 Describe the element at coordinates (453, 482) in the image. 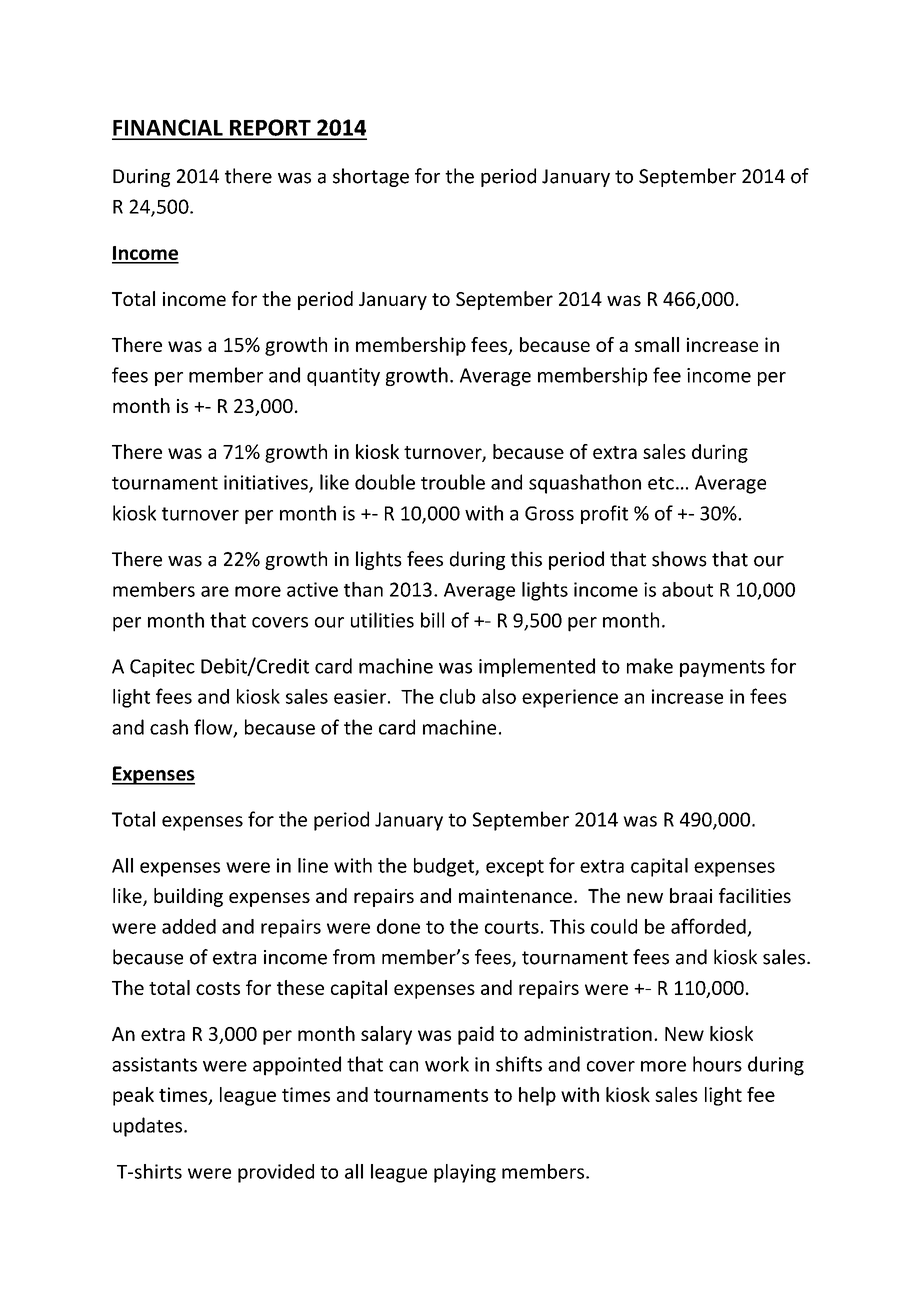

I see `trouble` at that location.
